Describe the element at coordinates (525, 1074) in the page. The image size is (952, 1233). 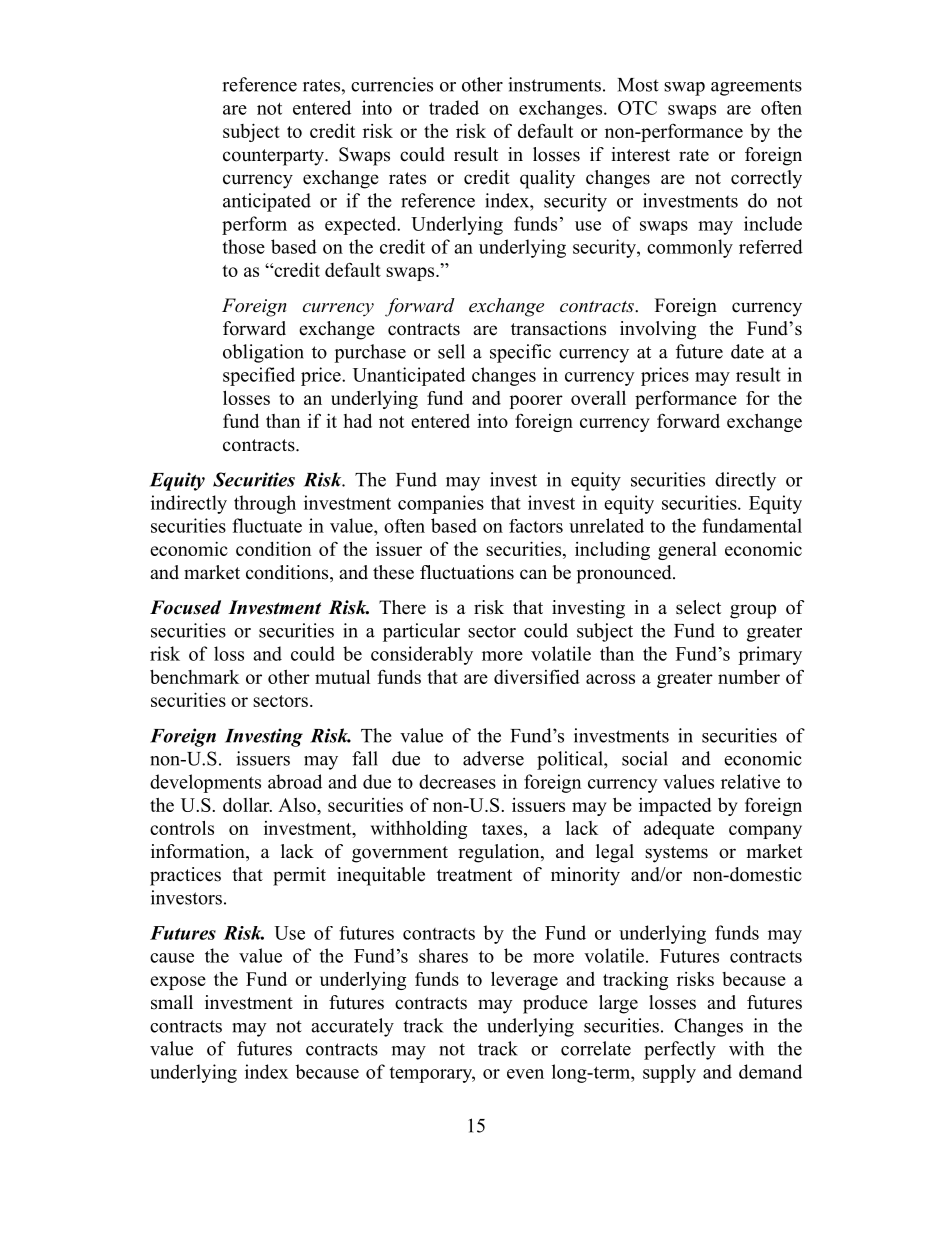
I see `even` at that location.
